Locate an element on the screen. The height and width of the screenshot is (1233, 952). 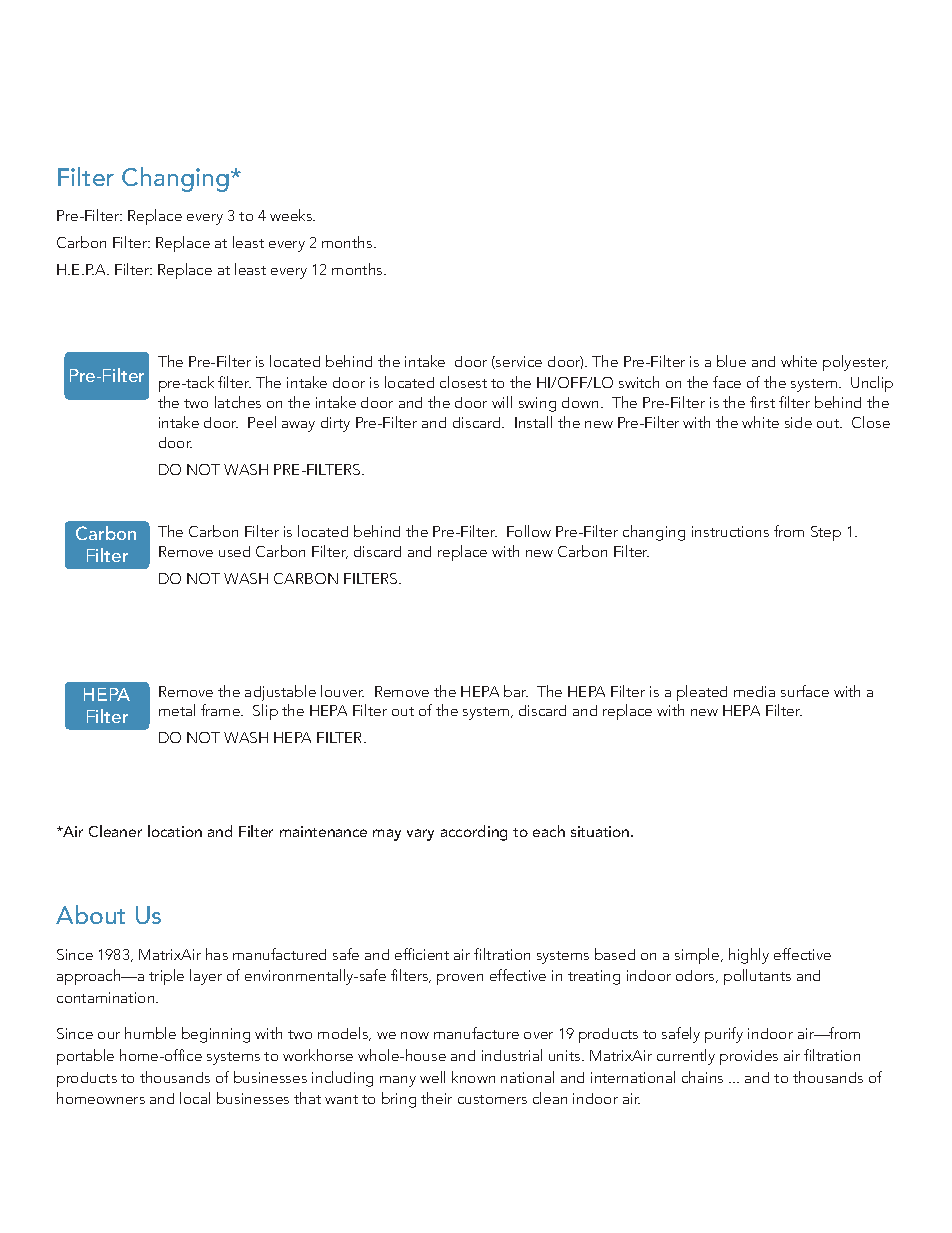
local is located at coordinates (195, 1098).
